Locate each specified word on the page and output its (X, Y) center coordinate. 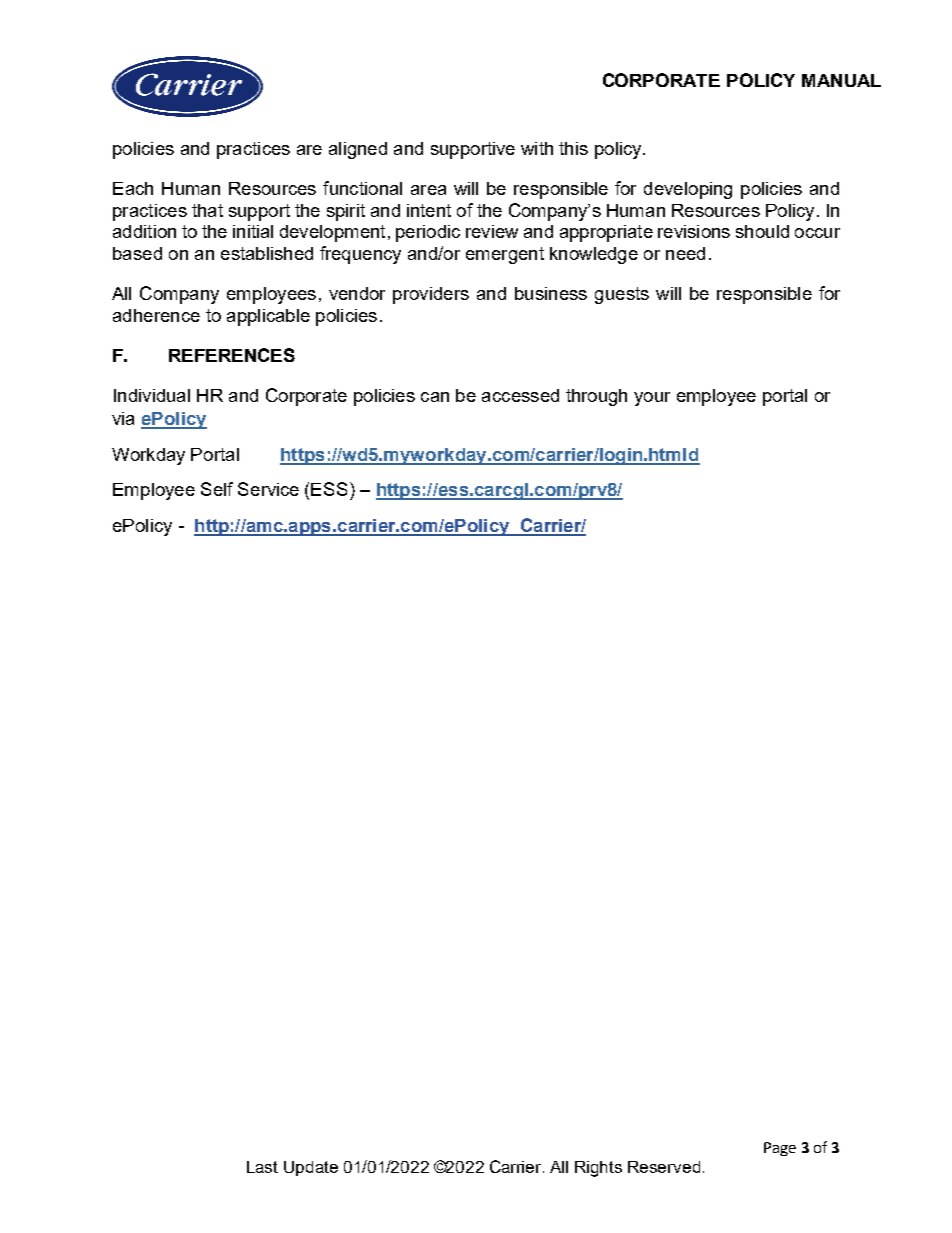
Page (780, 1149)
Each (133, 188)
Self (217, 489)
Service (268, 489)
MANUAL (841, 80)
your (652, 399)
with (537, 148)
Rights (598, 1169)
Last (262, 1167)
